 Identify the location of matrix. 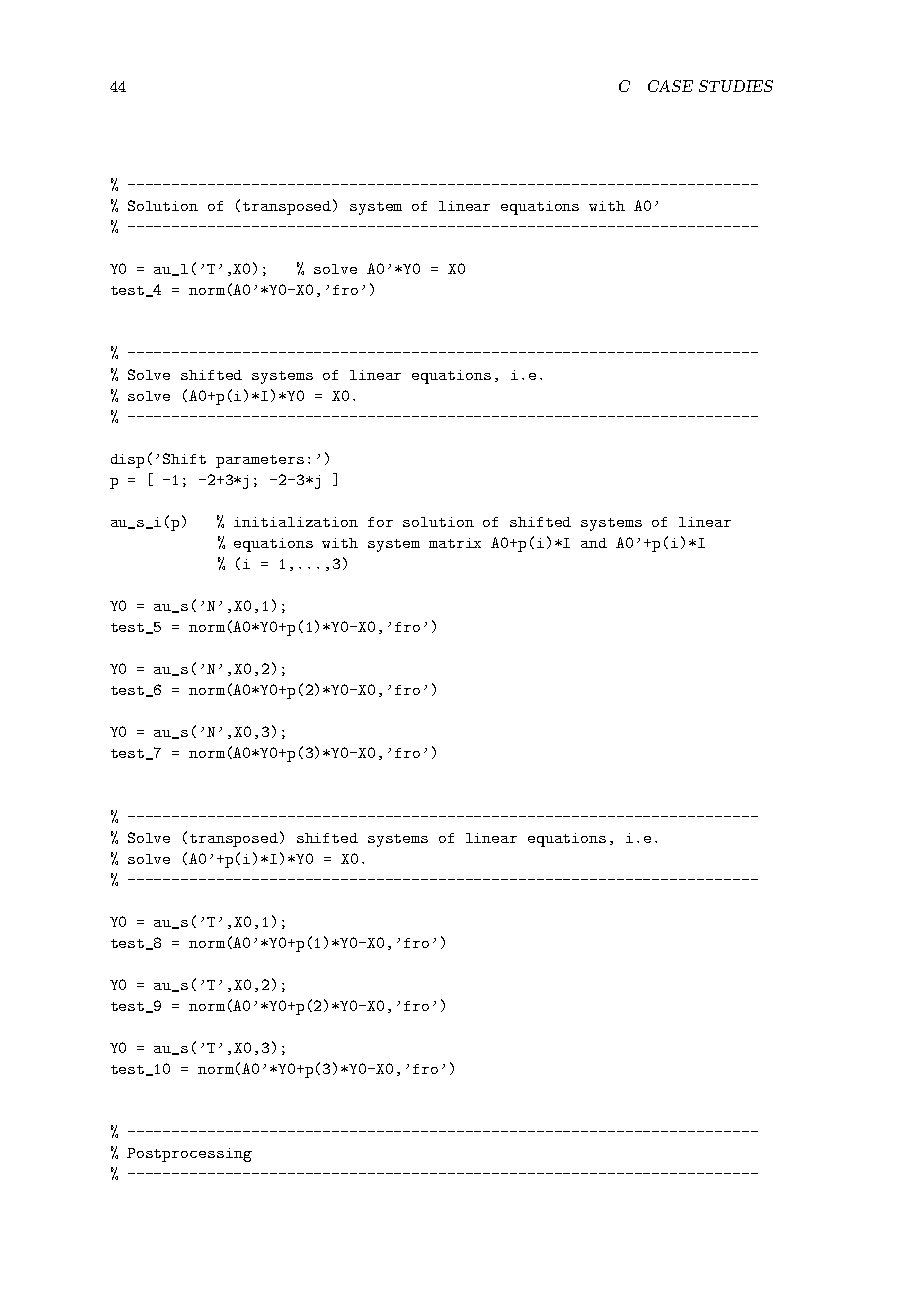
(455, 543).
